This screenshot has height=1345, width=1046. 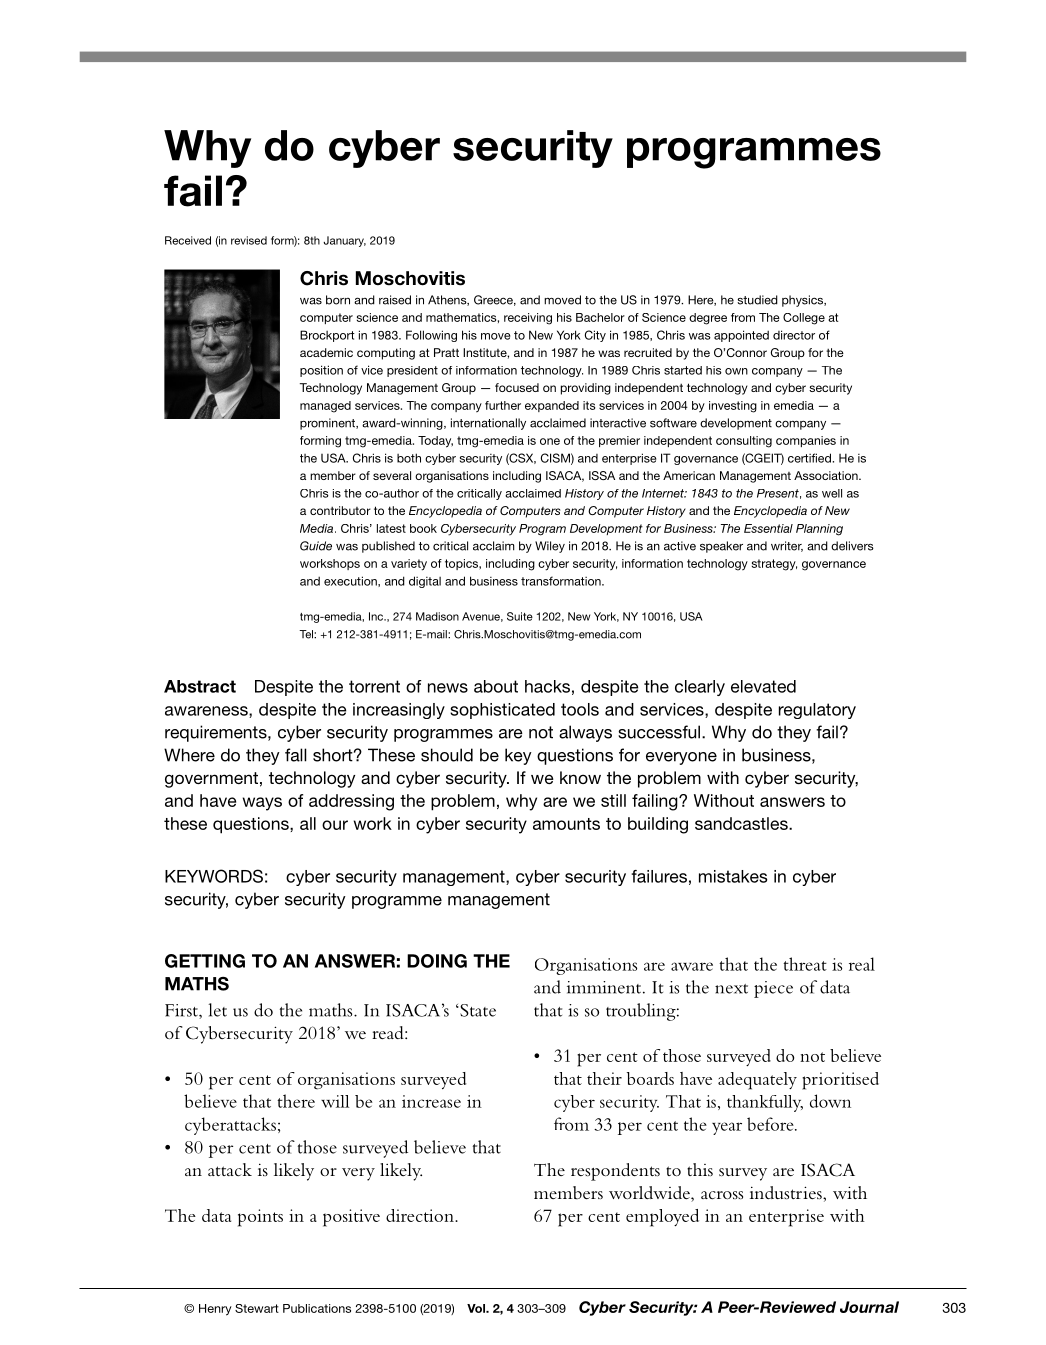 What do you see at coordinates (257, 1308) in the screenshot?
I see `Stewart` at bounding box center [257, 1308].
